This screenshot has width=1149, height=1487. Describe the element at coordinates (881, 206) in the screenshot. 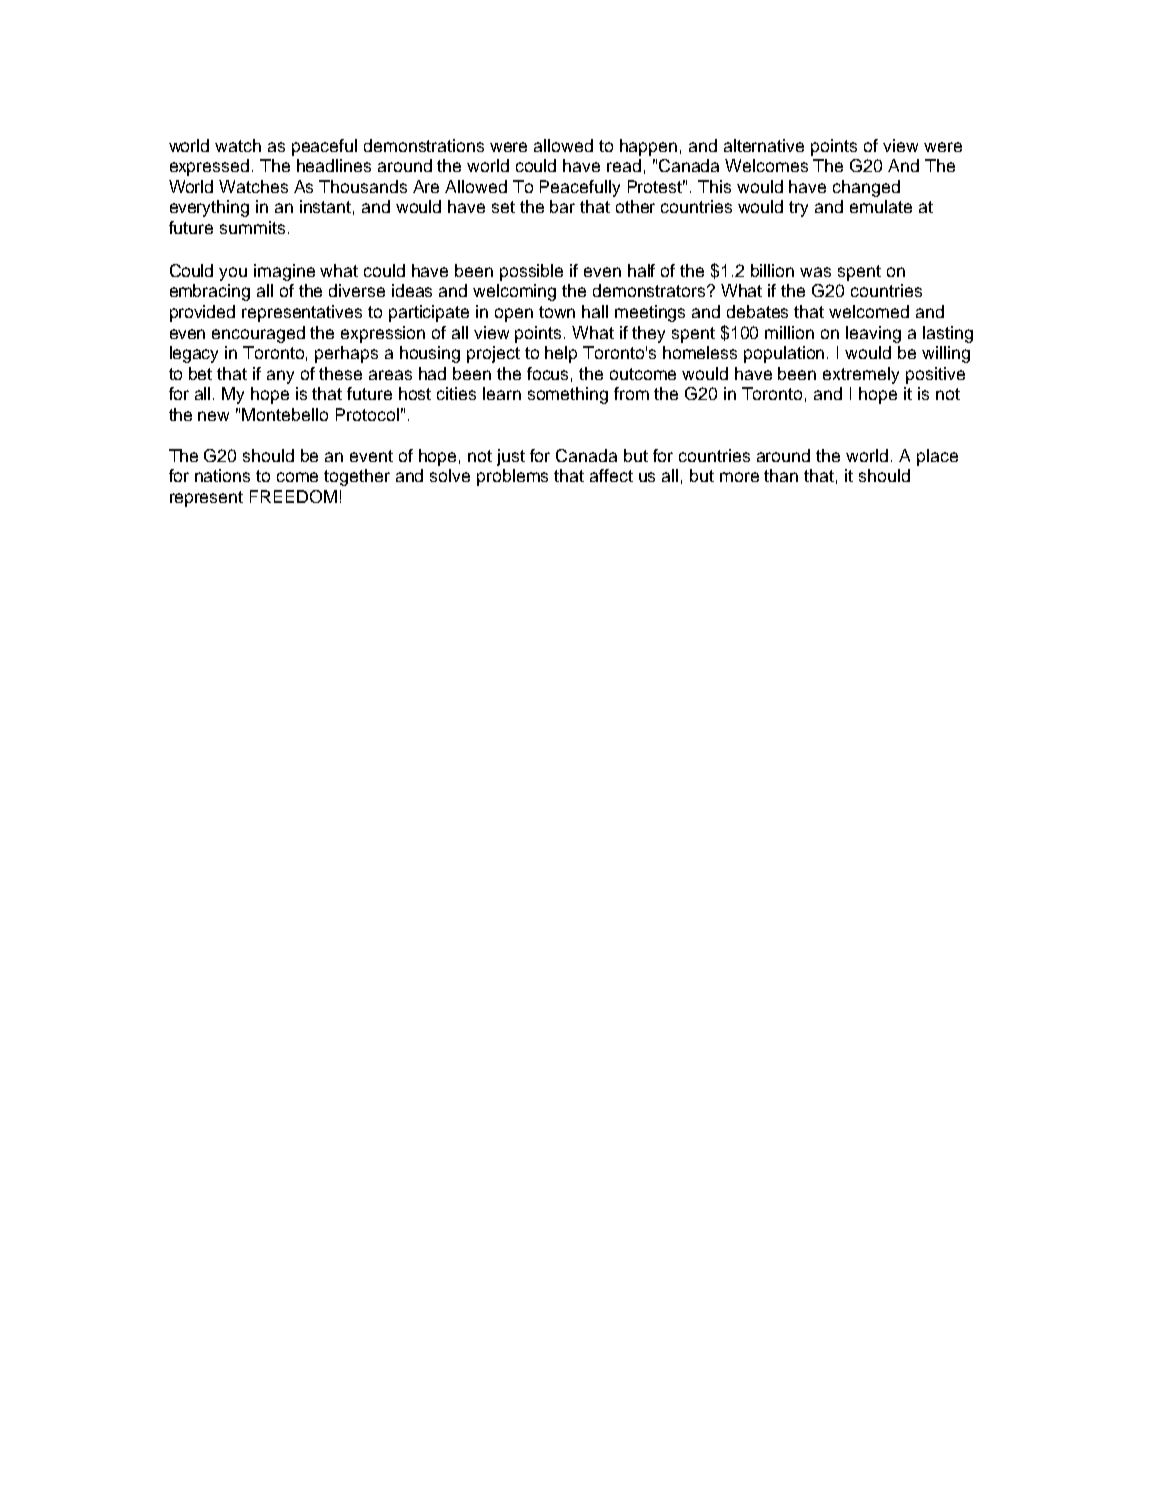

I see `emulate` at that location.
